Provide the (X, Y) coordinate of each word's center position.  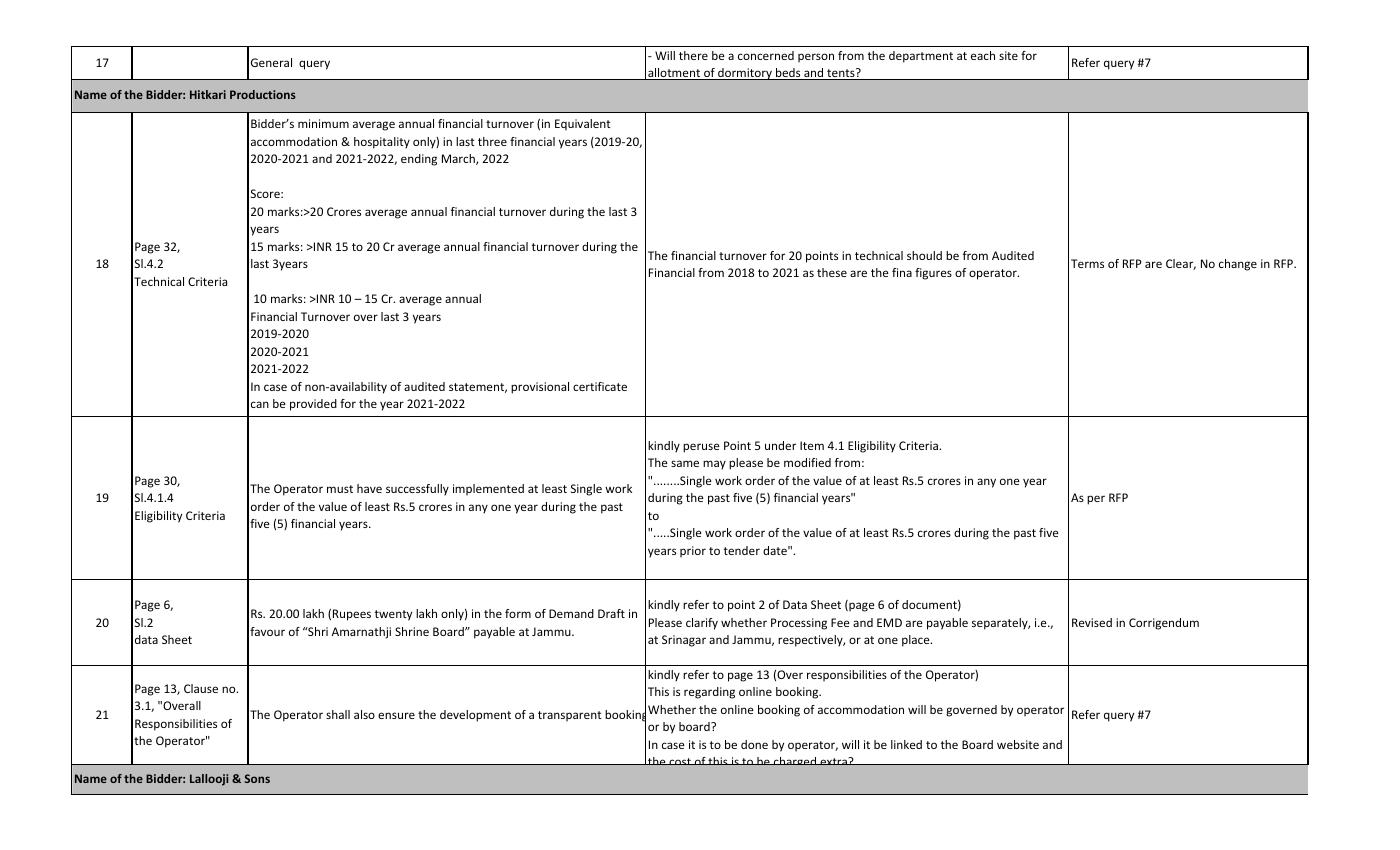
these (832, 272)
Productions (263, 94)
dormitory (745, 74)
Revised (1092, 622)
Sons (257, 778)
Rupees (352, 615)
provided (313, 405)
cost (680, 761)
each (983, 55)
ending (419, 160)
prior (693, 552)
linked (906, 744)
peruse (701, 448)
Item (812, 445)
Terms (1087, 263)
